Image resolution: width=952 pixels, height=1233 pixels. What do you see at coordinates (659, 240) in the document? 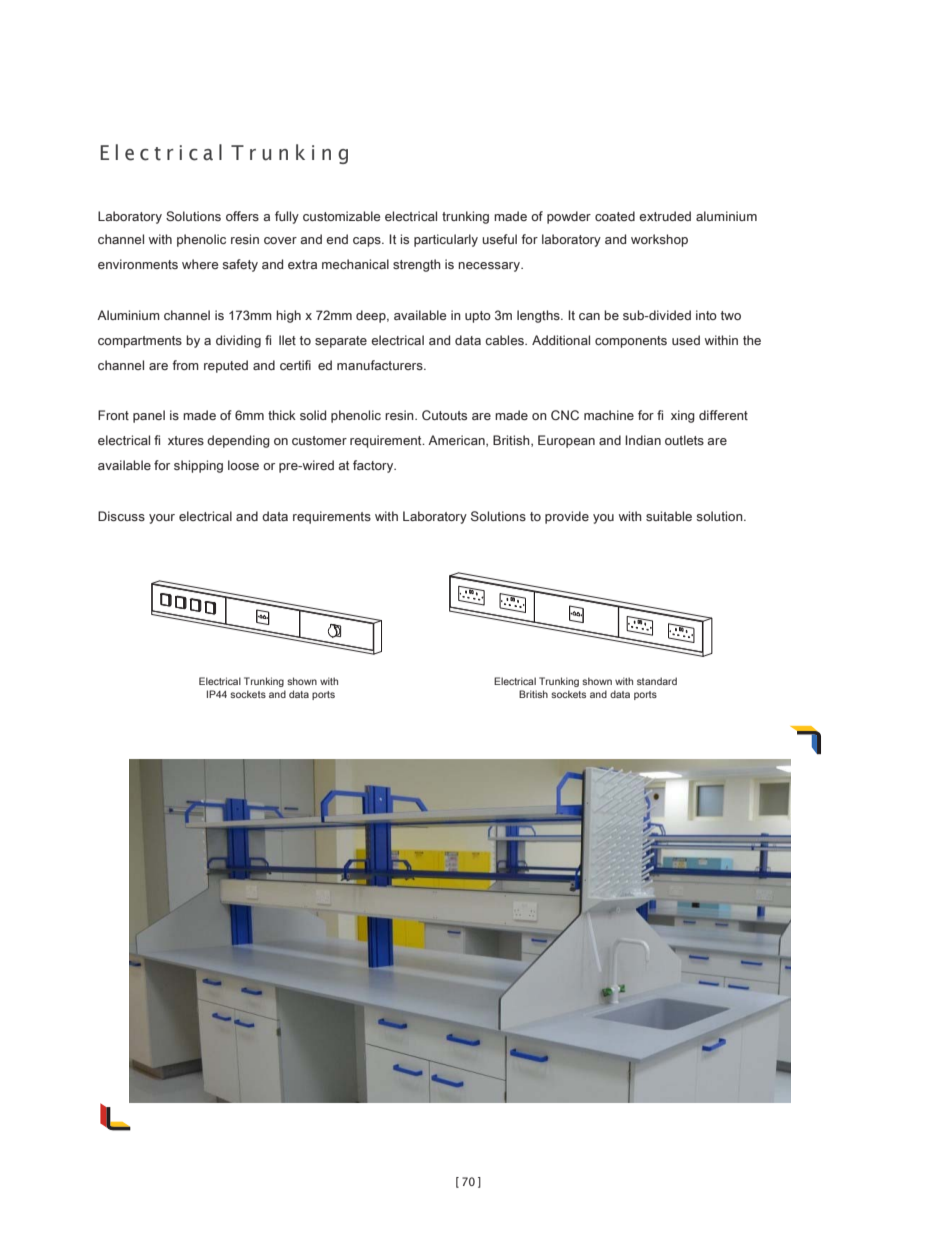
I see `workshop` at bounding box center [659, 240].
